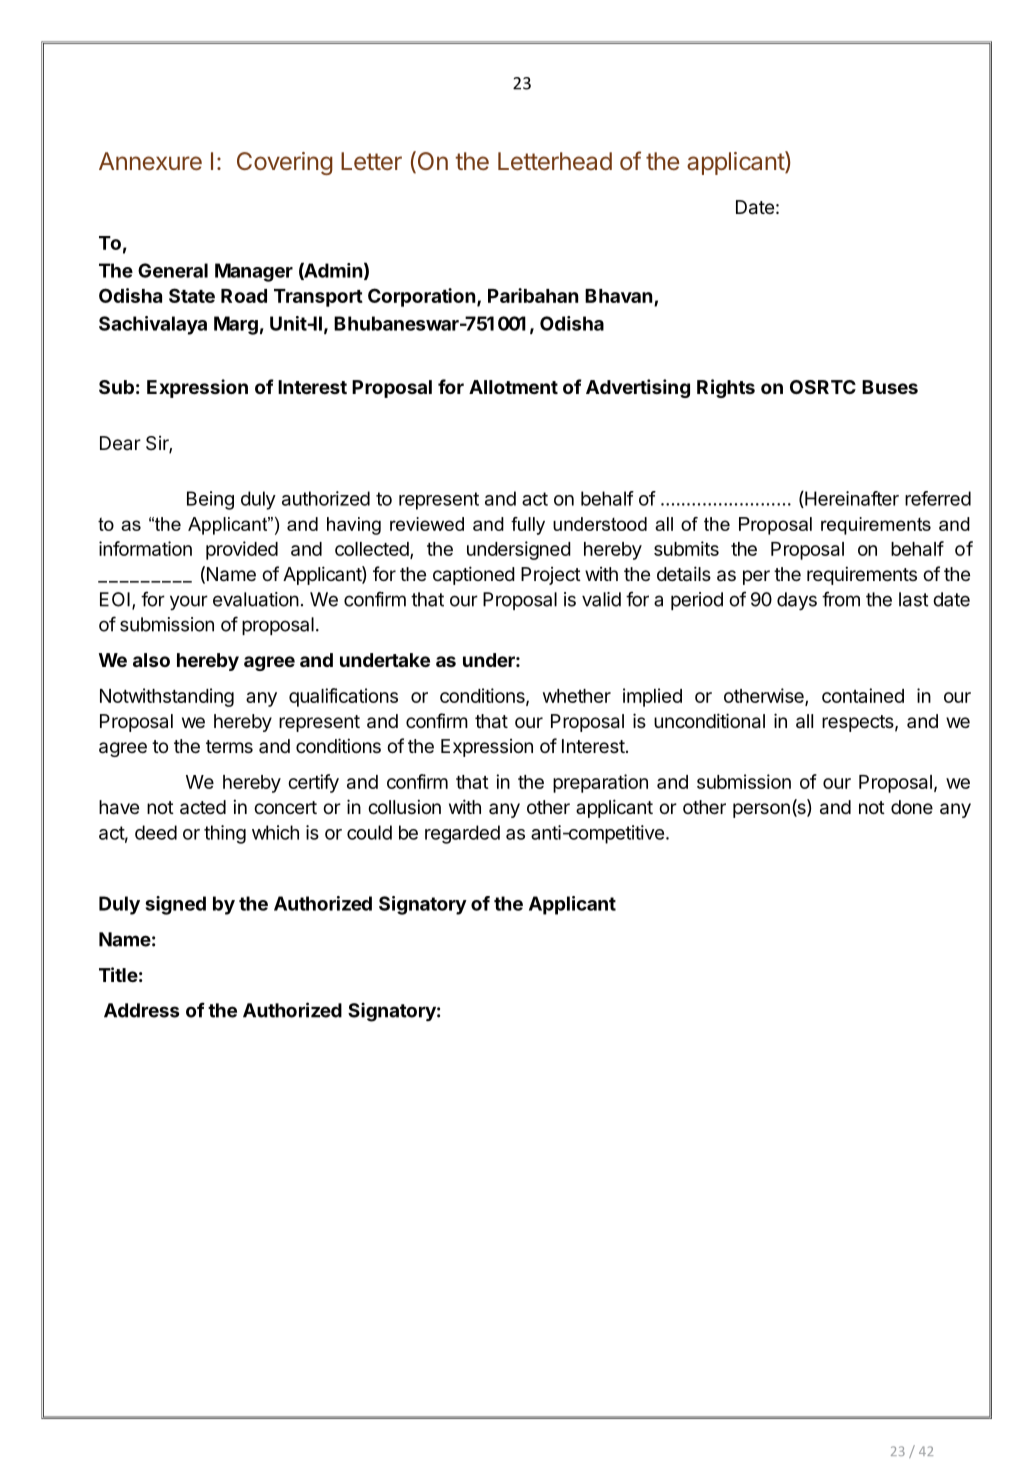 The width and height of the page is (1033, 1460). I want to click on Project, so click(551, 576).
